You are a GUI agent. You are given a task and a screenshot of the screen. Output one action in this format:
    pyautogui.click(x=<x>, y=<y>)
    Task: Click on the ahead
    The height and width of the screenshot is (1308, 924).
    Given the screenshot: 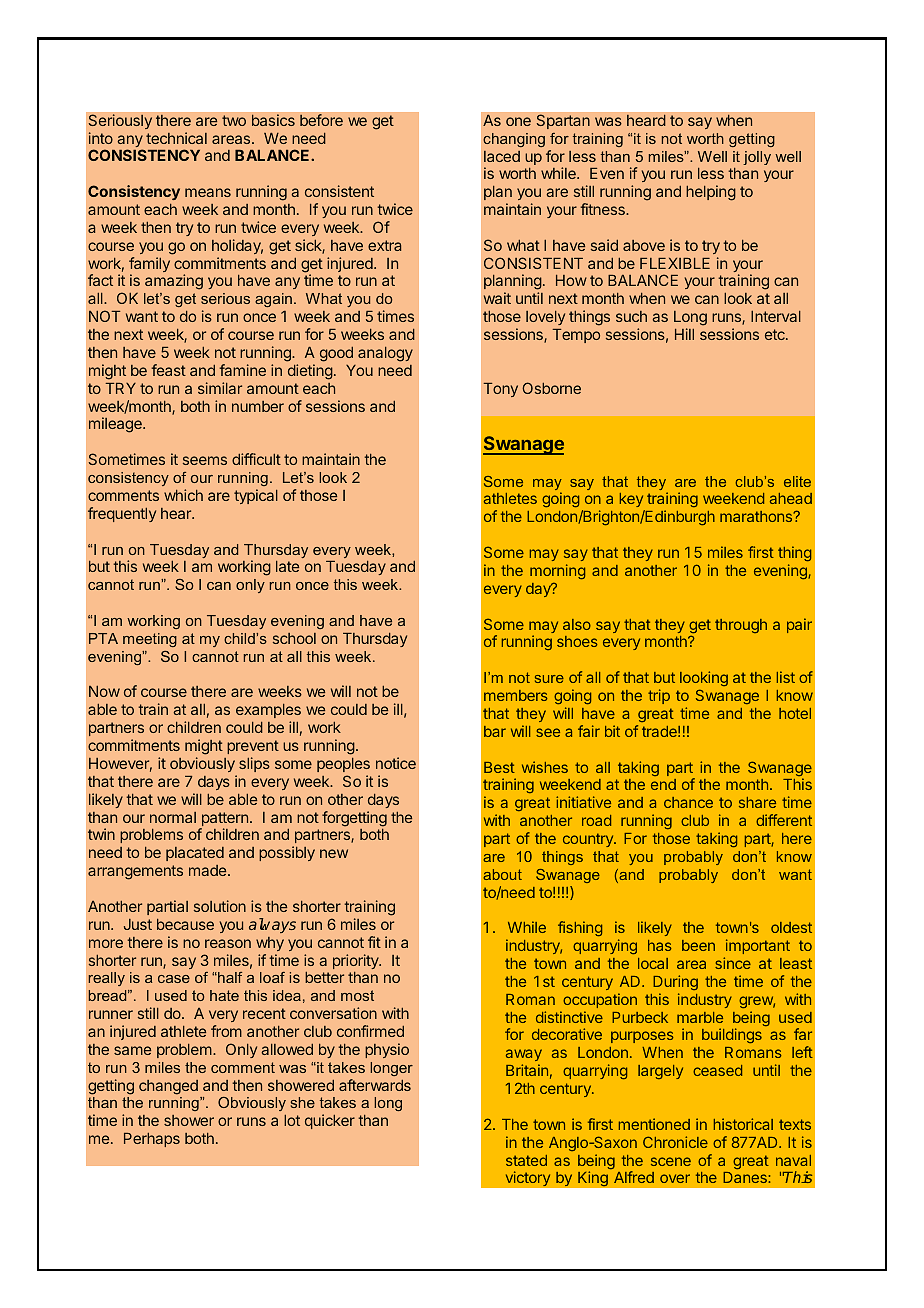 What is the action you would take?
    pyautogui.click(x=791, y=498)
